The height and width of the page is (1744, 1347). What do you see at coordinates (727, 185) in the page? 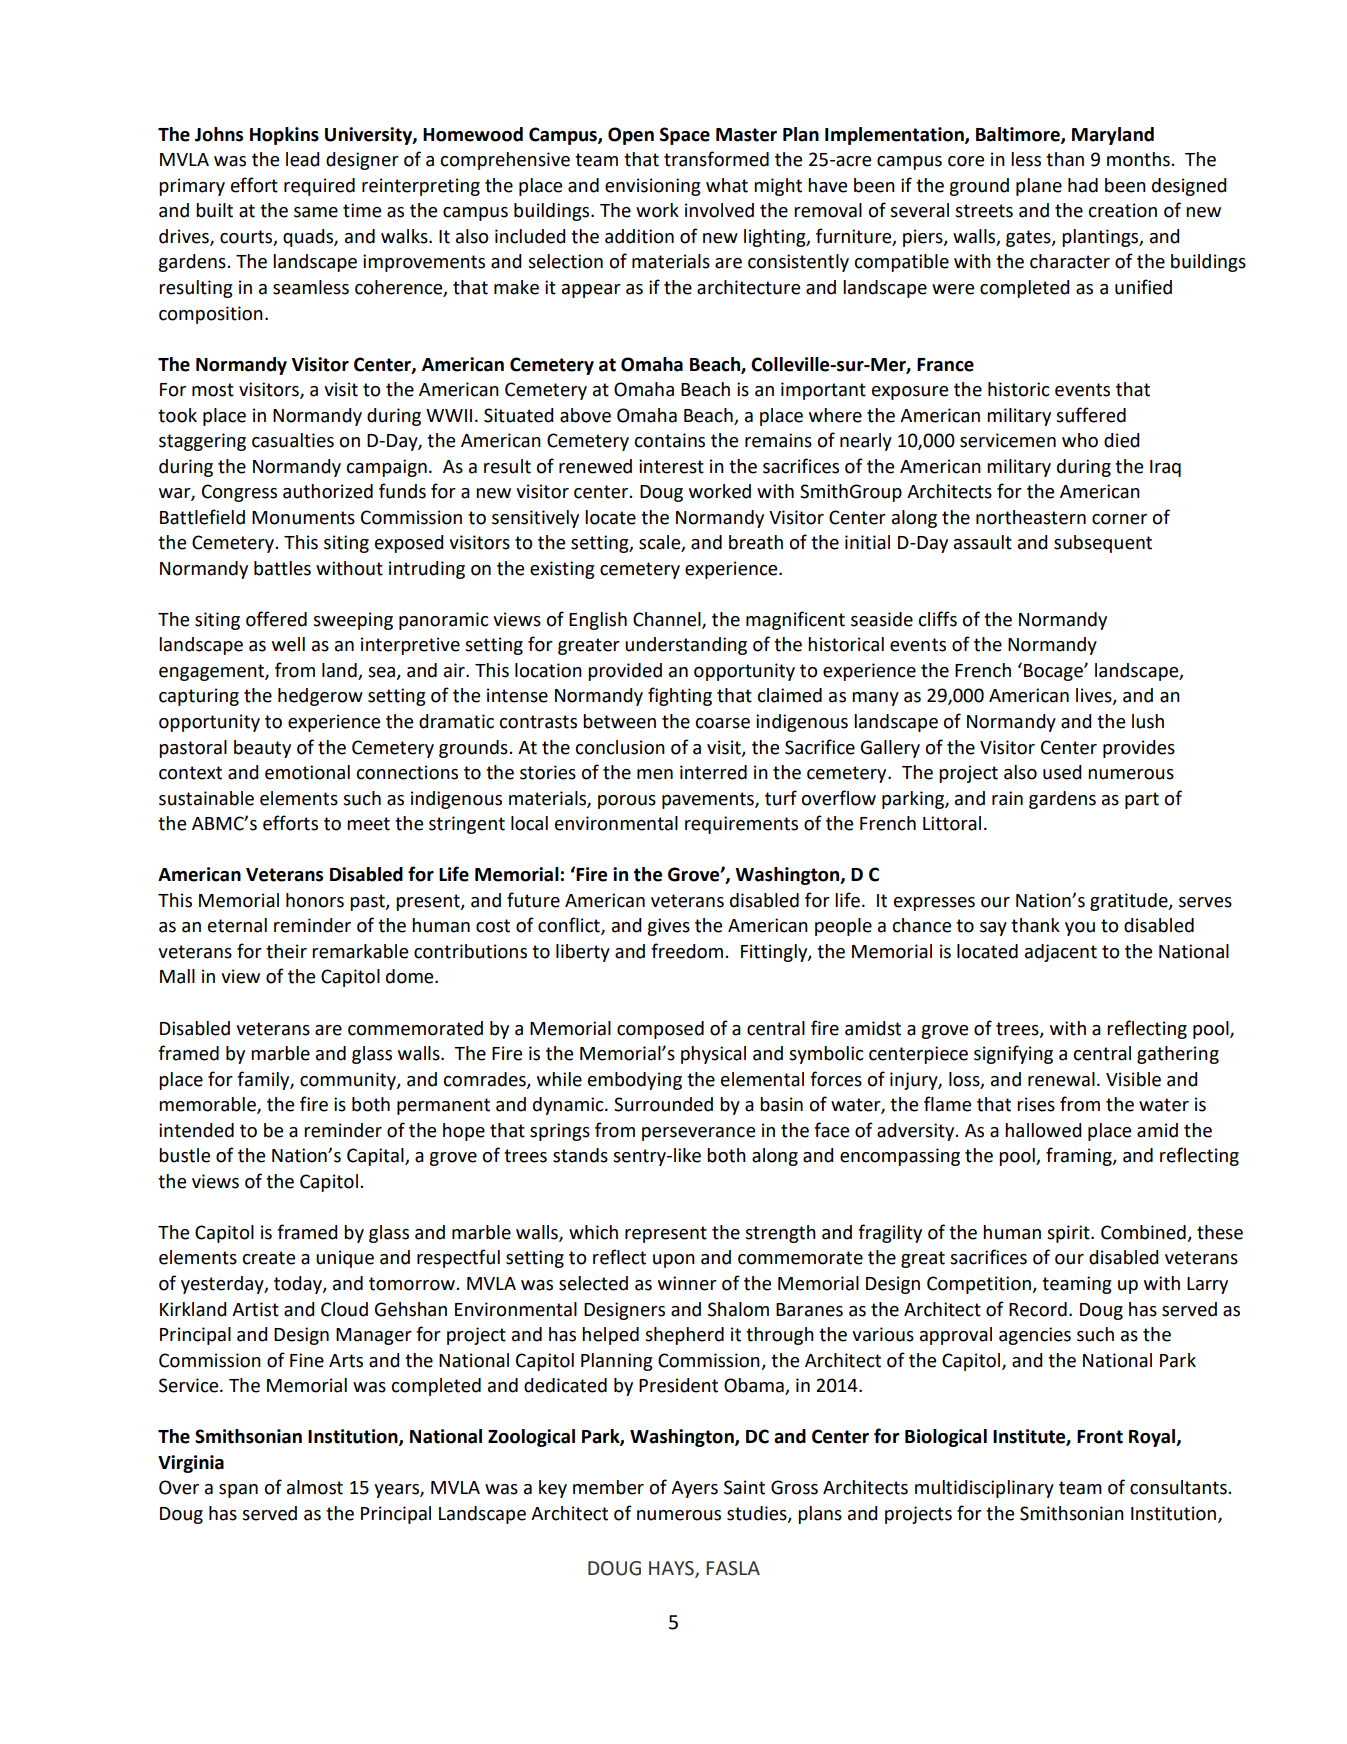
I see `what` at bounding box center [727, 185].
